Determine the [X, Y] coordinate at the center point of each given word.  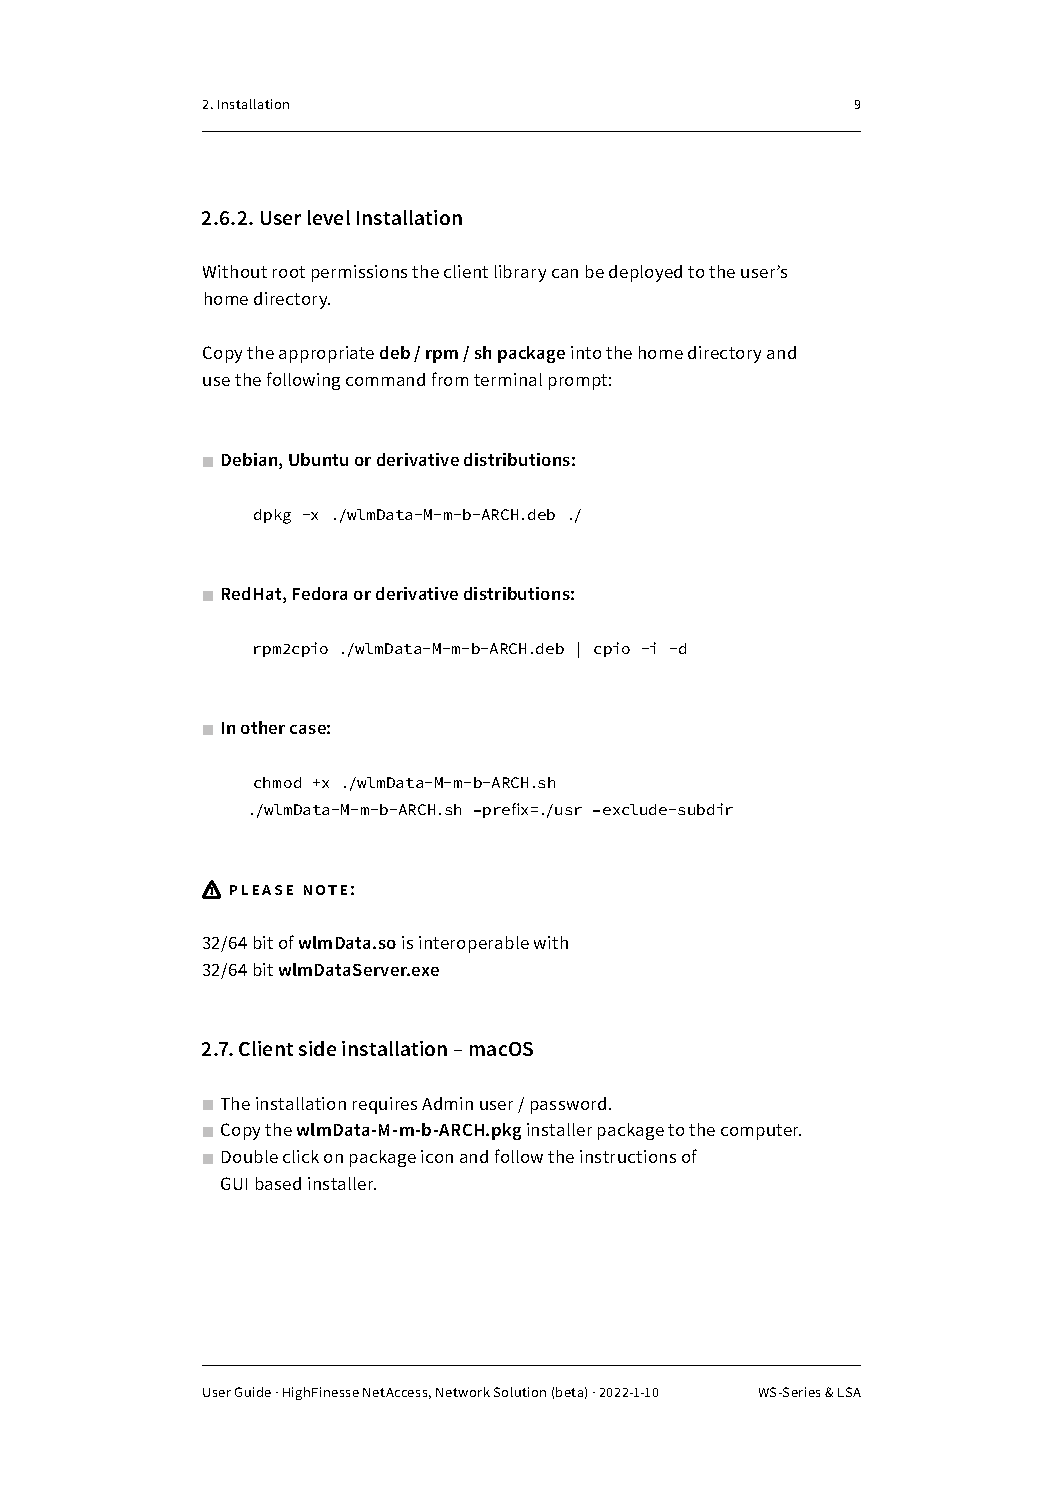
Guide [253, 1392]
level [329, 217]
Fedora [320, 593]
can [565, 273]
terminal [508, 379]
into [586, 352]
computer [761, 1132]
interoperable [474, 944]
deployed [645, 273]
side [317, 1048]
